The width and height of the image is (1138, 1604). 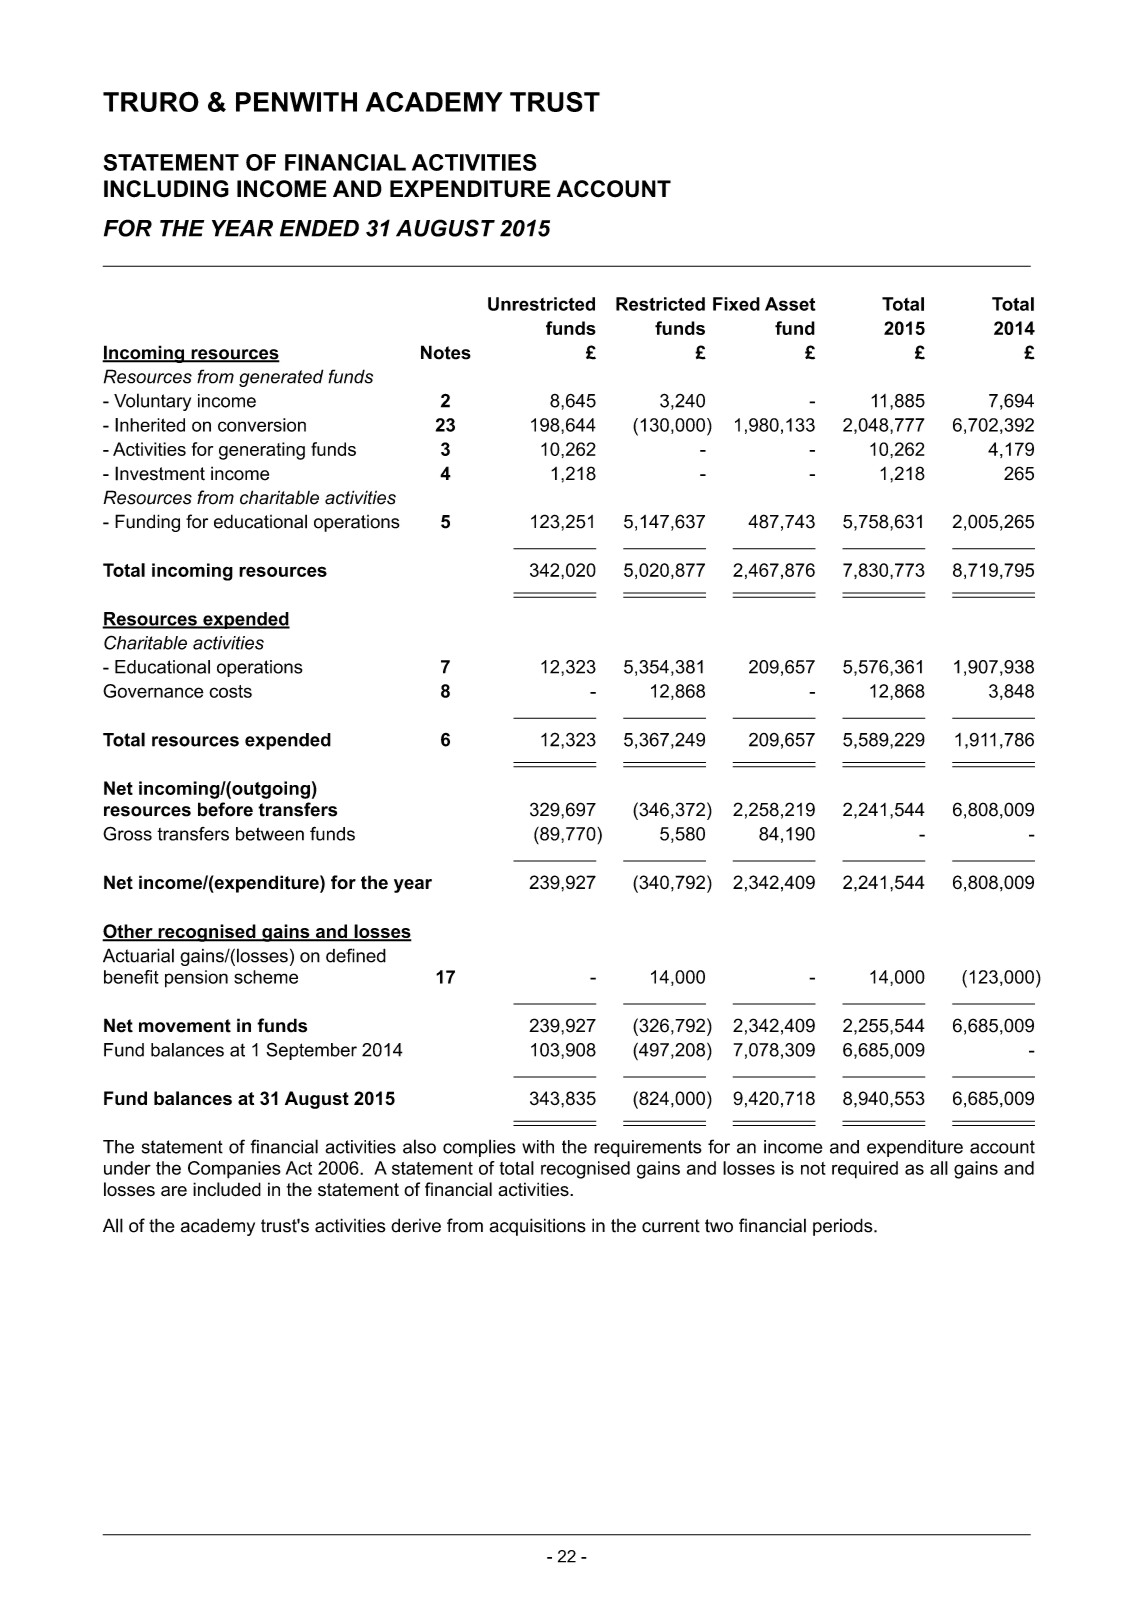 What do you see at coordinates (648, 1148) in the image?
I see `requirements` at bounding box center [648, 1148].
